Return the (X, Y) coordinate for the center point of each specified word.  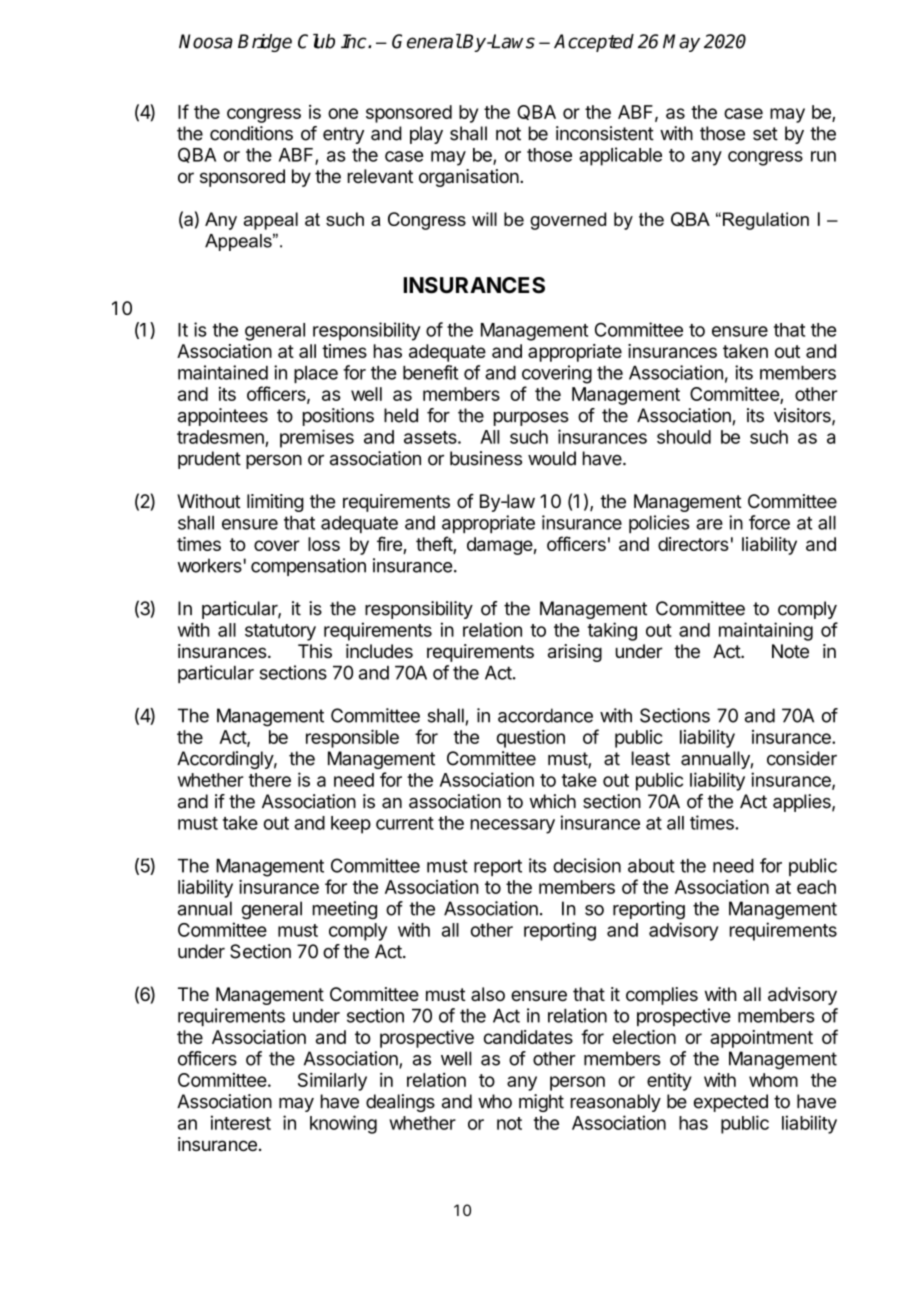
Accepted (594, 43)
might (541, 1103)
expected (731, 1103)
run (823, 156)
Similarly (332, 1081)
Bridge (265, 43)
